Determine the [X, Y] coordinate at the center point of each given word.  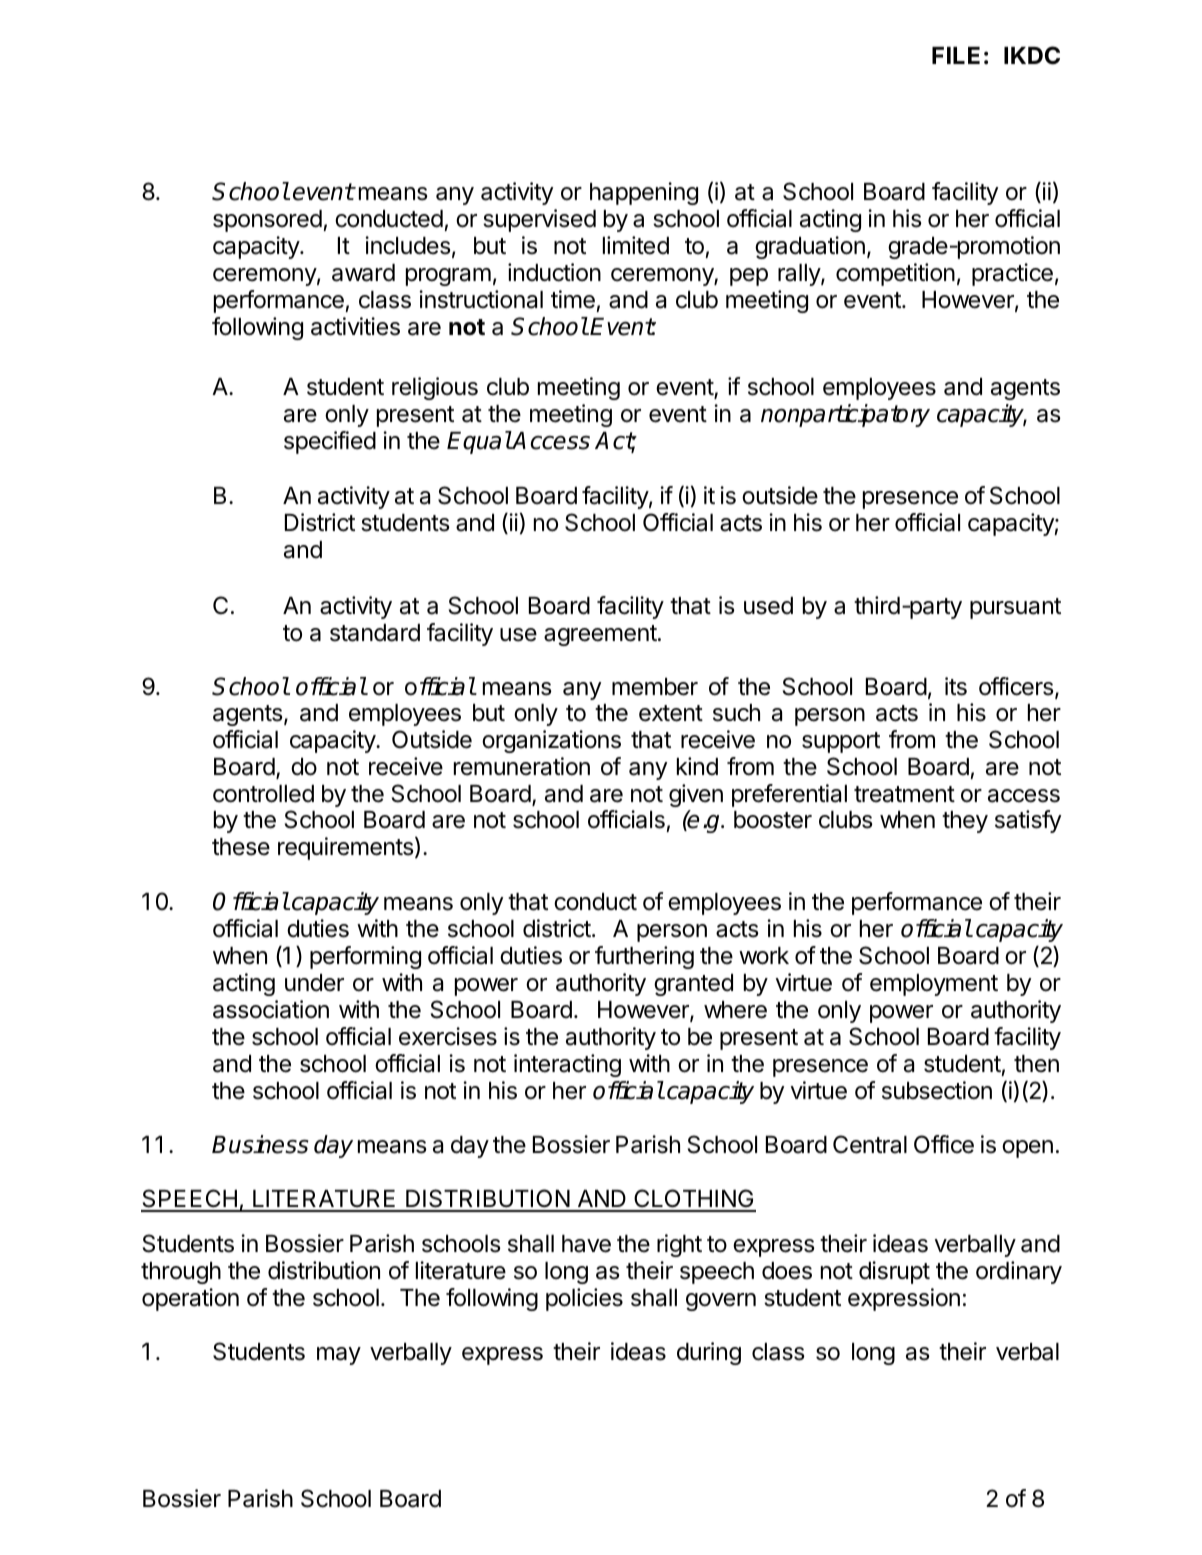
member [655, 687]
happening [644, 193]
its [956, 686]
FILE [956, 55]
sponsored [267, 221]
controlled [263, 794]
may [339, 1356]
